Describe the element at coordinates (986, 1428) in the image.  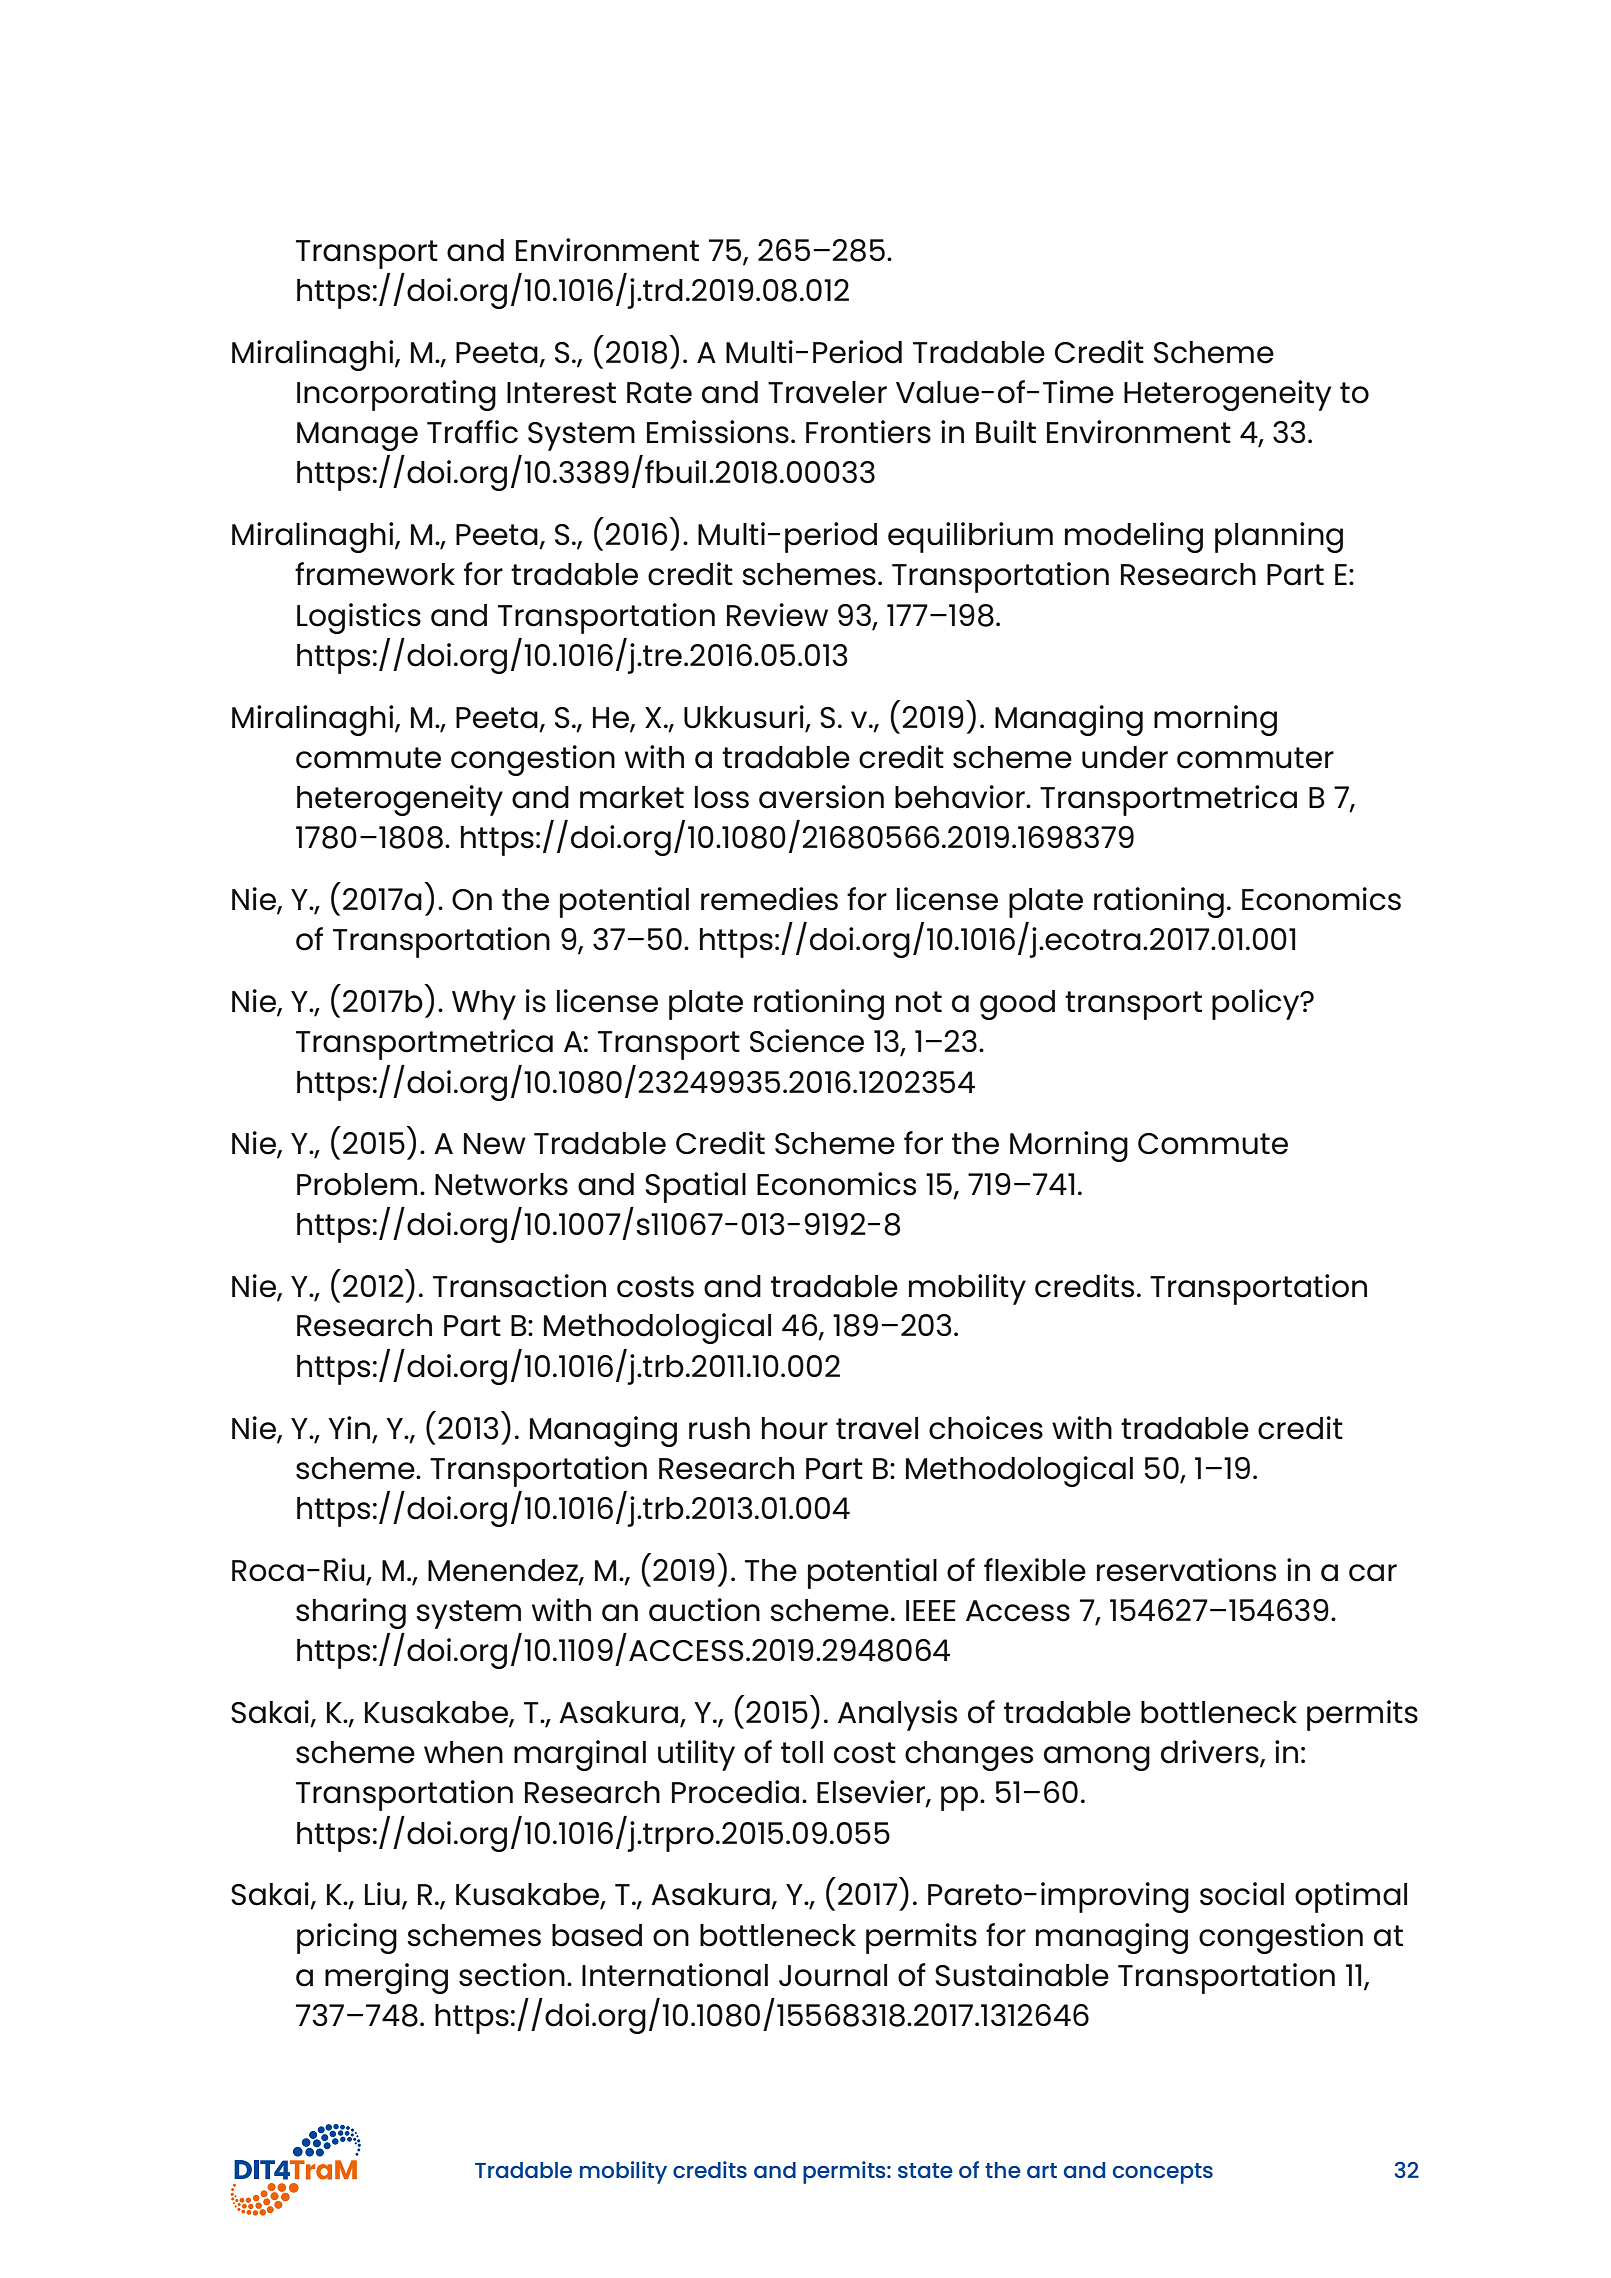
I see `choices` at that location.
